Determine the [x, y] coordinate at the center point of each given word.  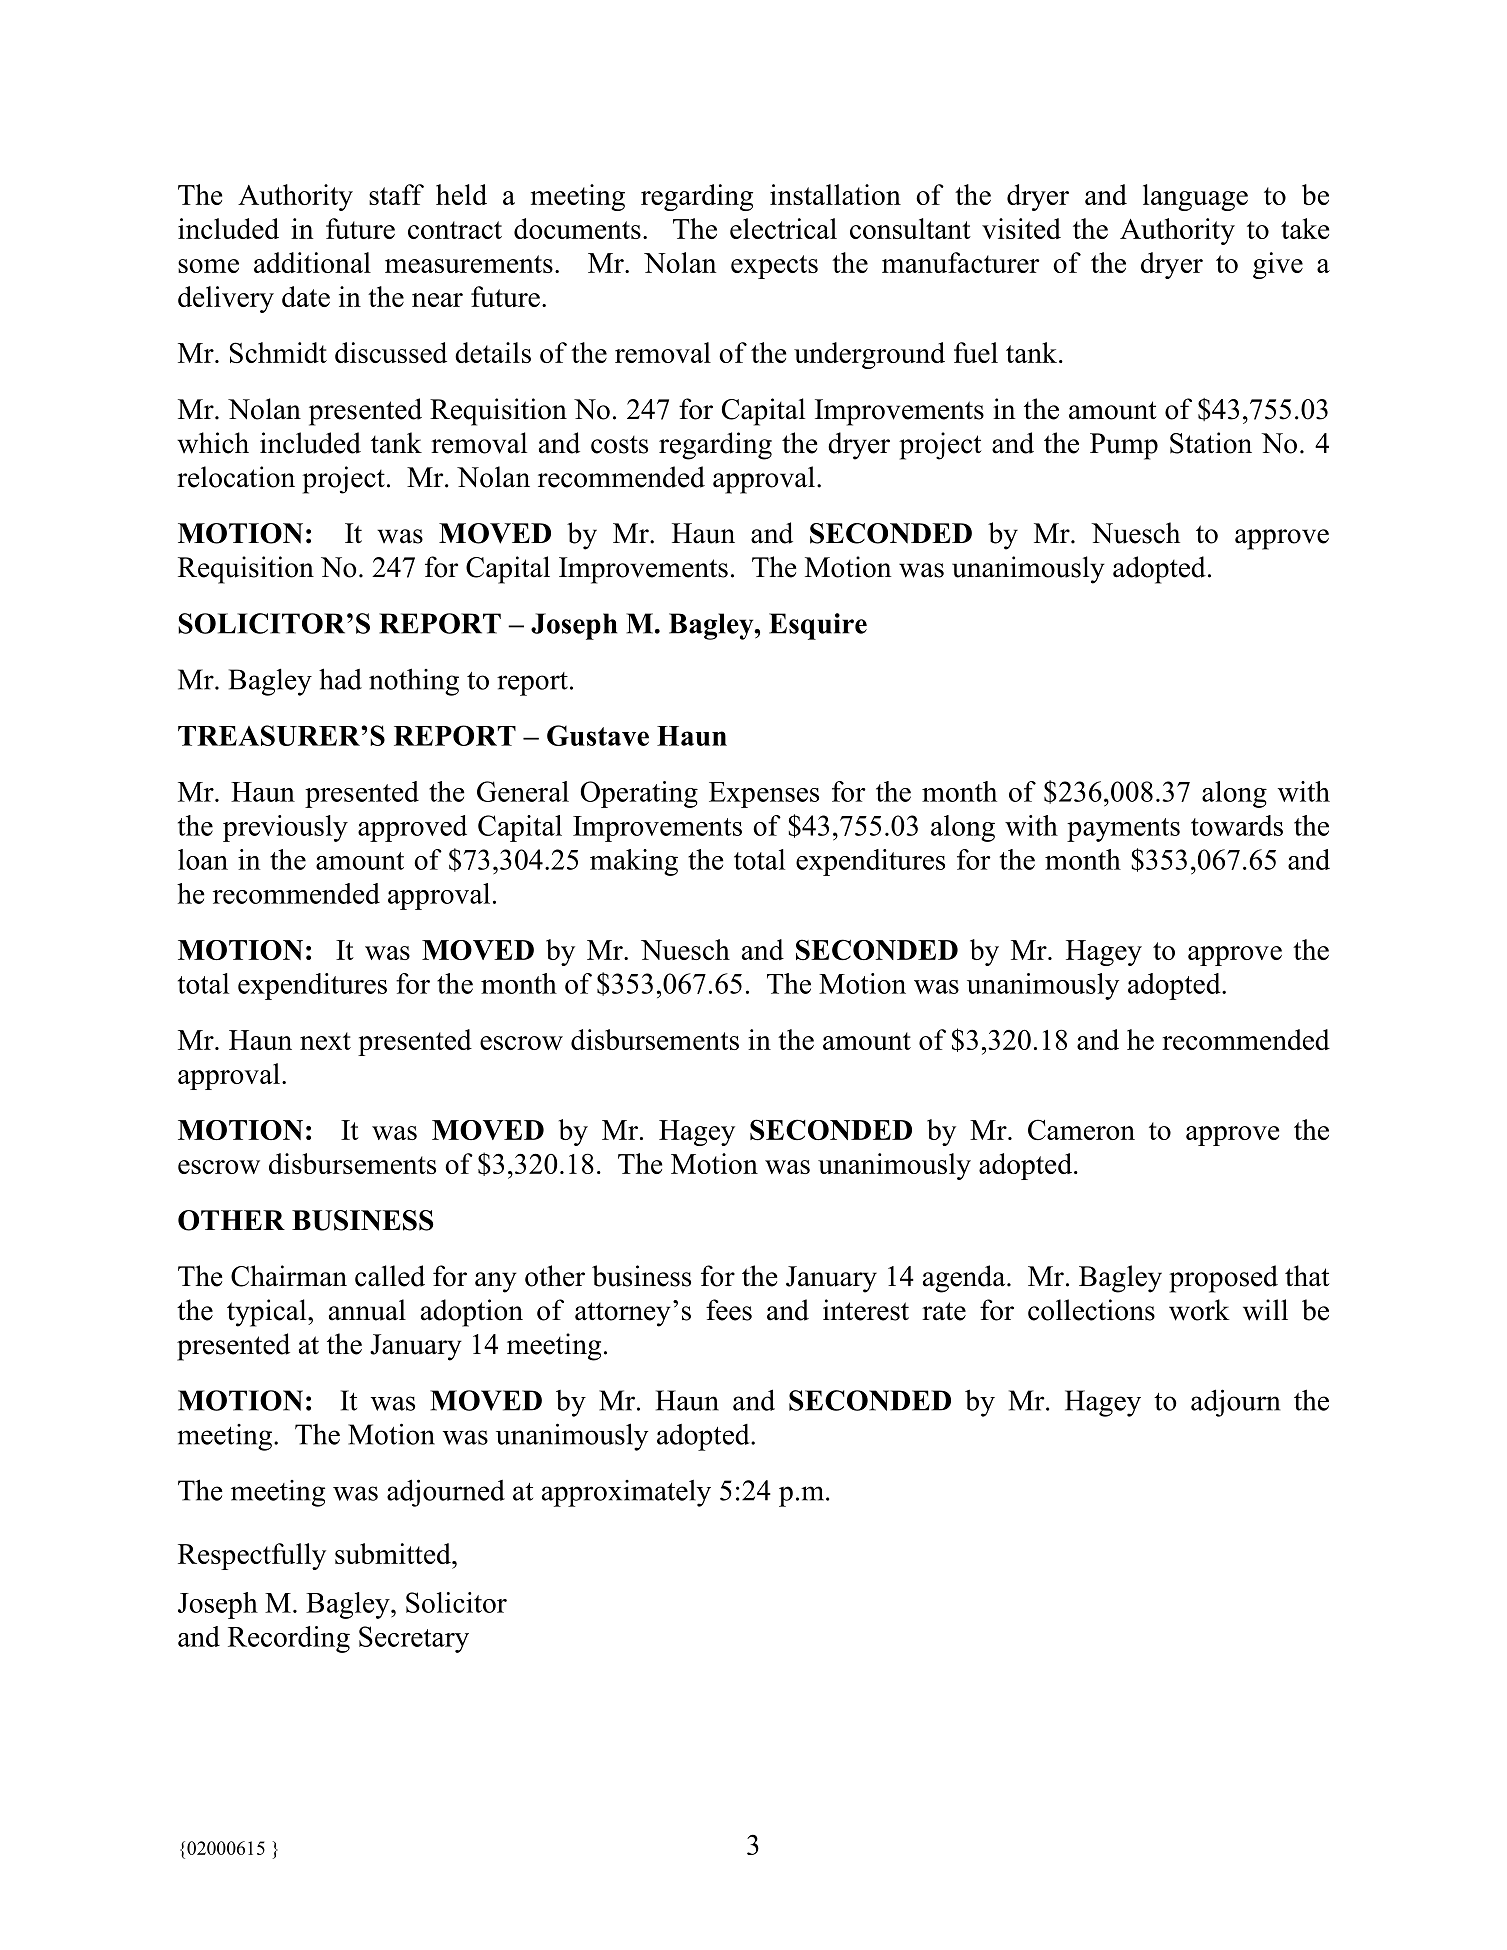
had [340, 679]
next [325, 1041]
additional [312, 262]
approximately [626, 1493]
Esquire [818, 626]
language [1195, 197]
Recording [289, 1639]
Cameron [1081, 1129]
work [1199, 1310]
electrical [783, 228]
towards [1237, 825]
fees [729, 1310]
